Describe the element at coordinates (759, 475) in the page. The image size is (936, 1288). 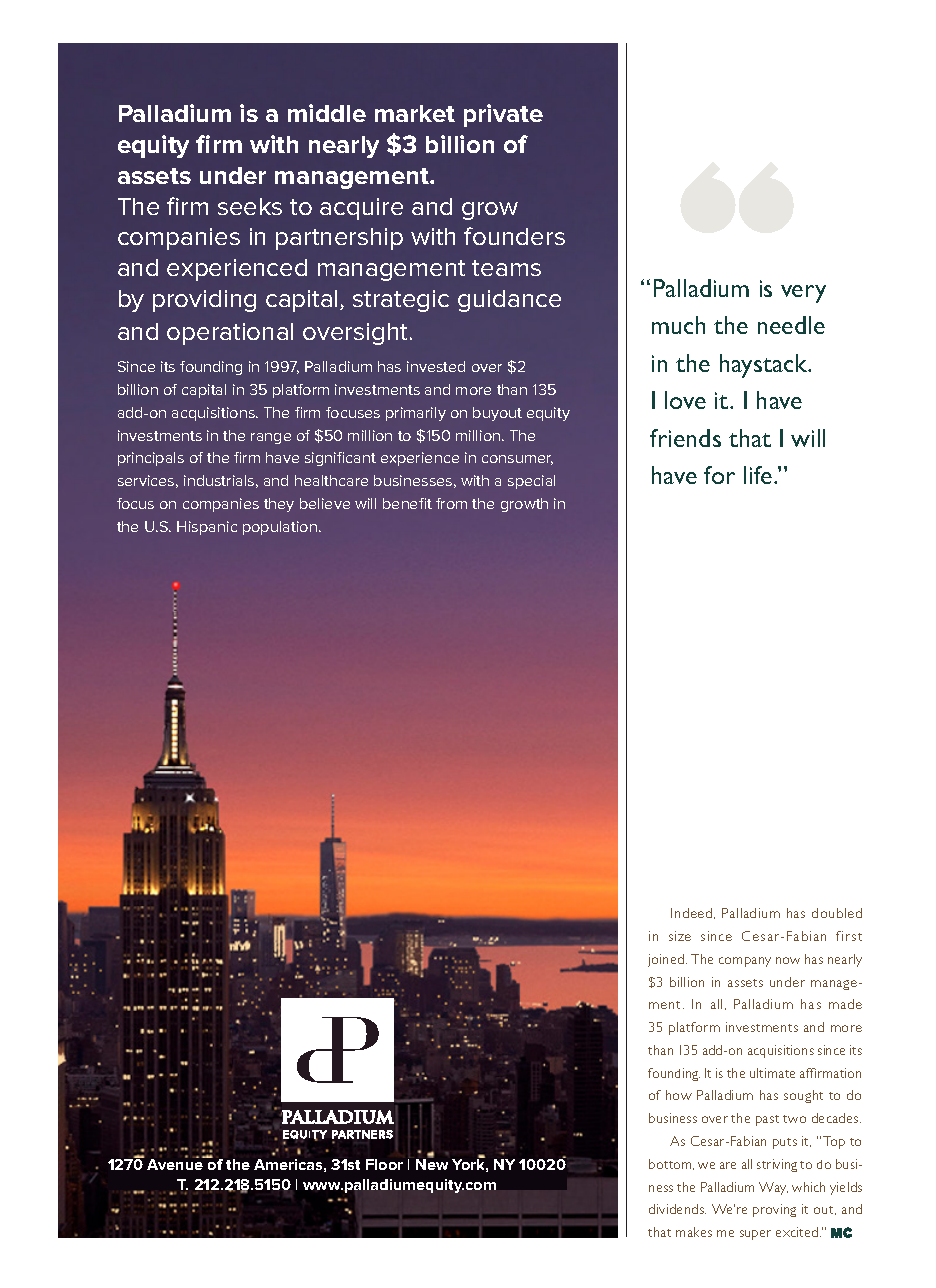
I see `life` at that location.
